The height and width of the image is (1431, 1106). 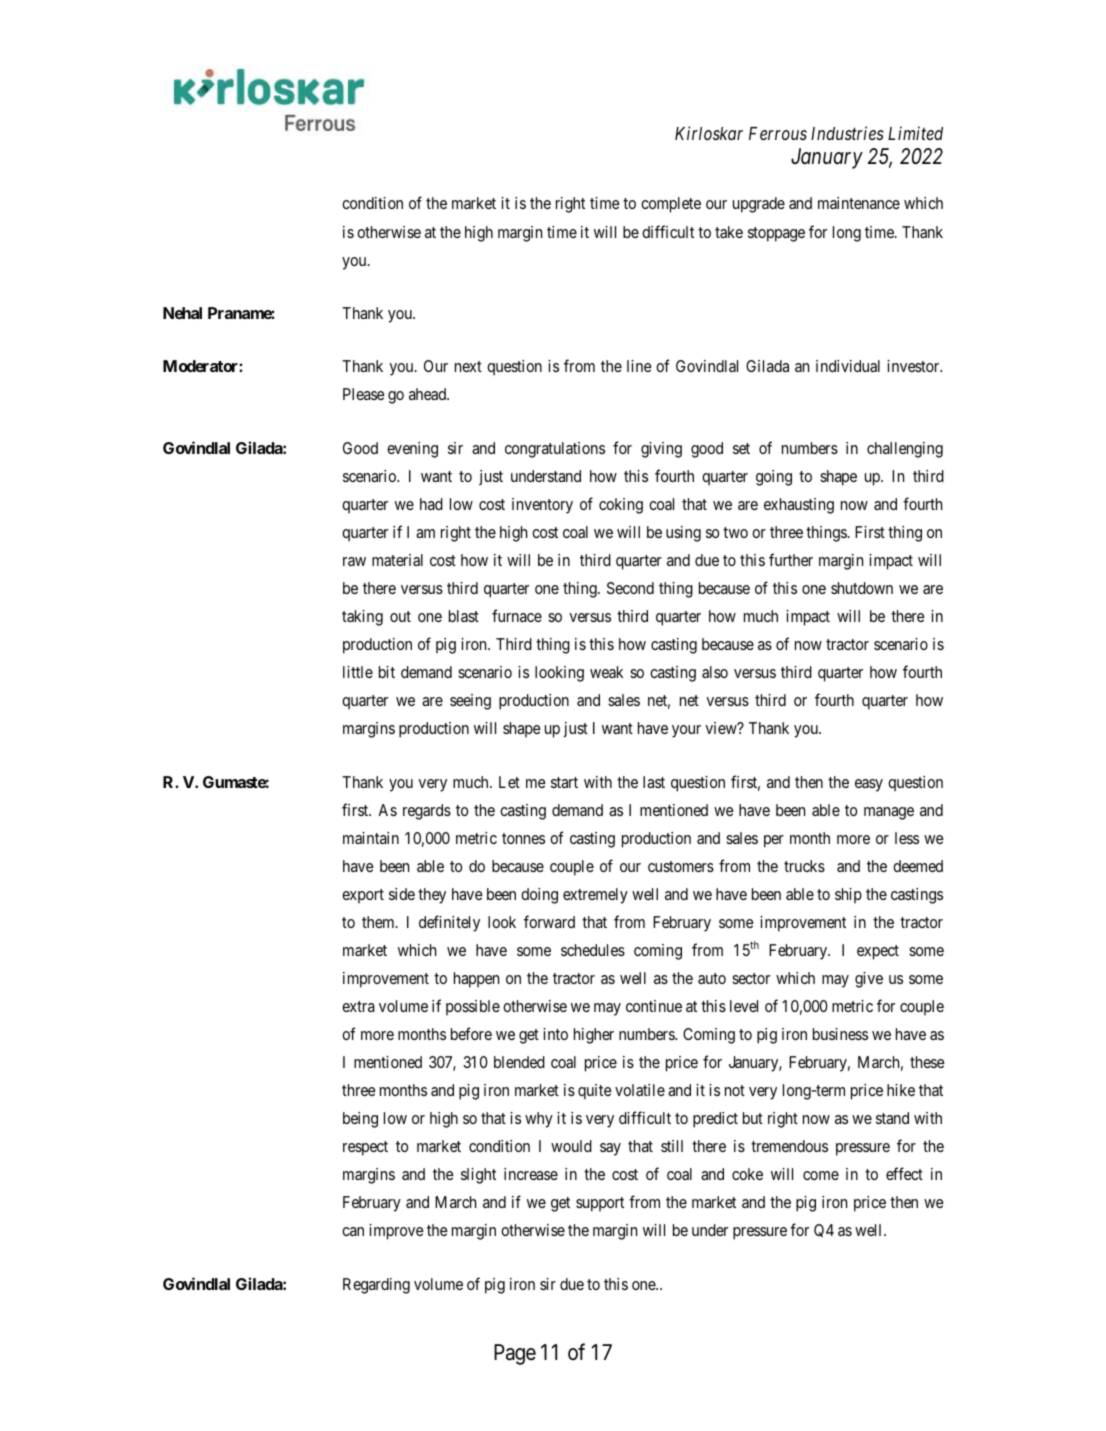 I want to click on shutdown, so click(x=862, y=588).
